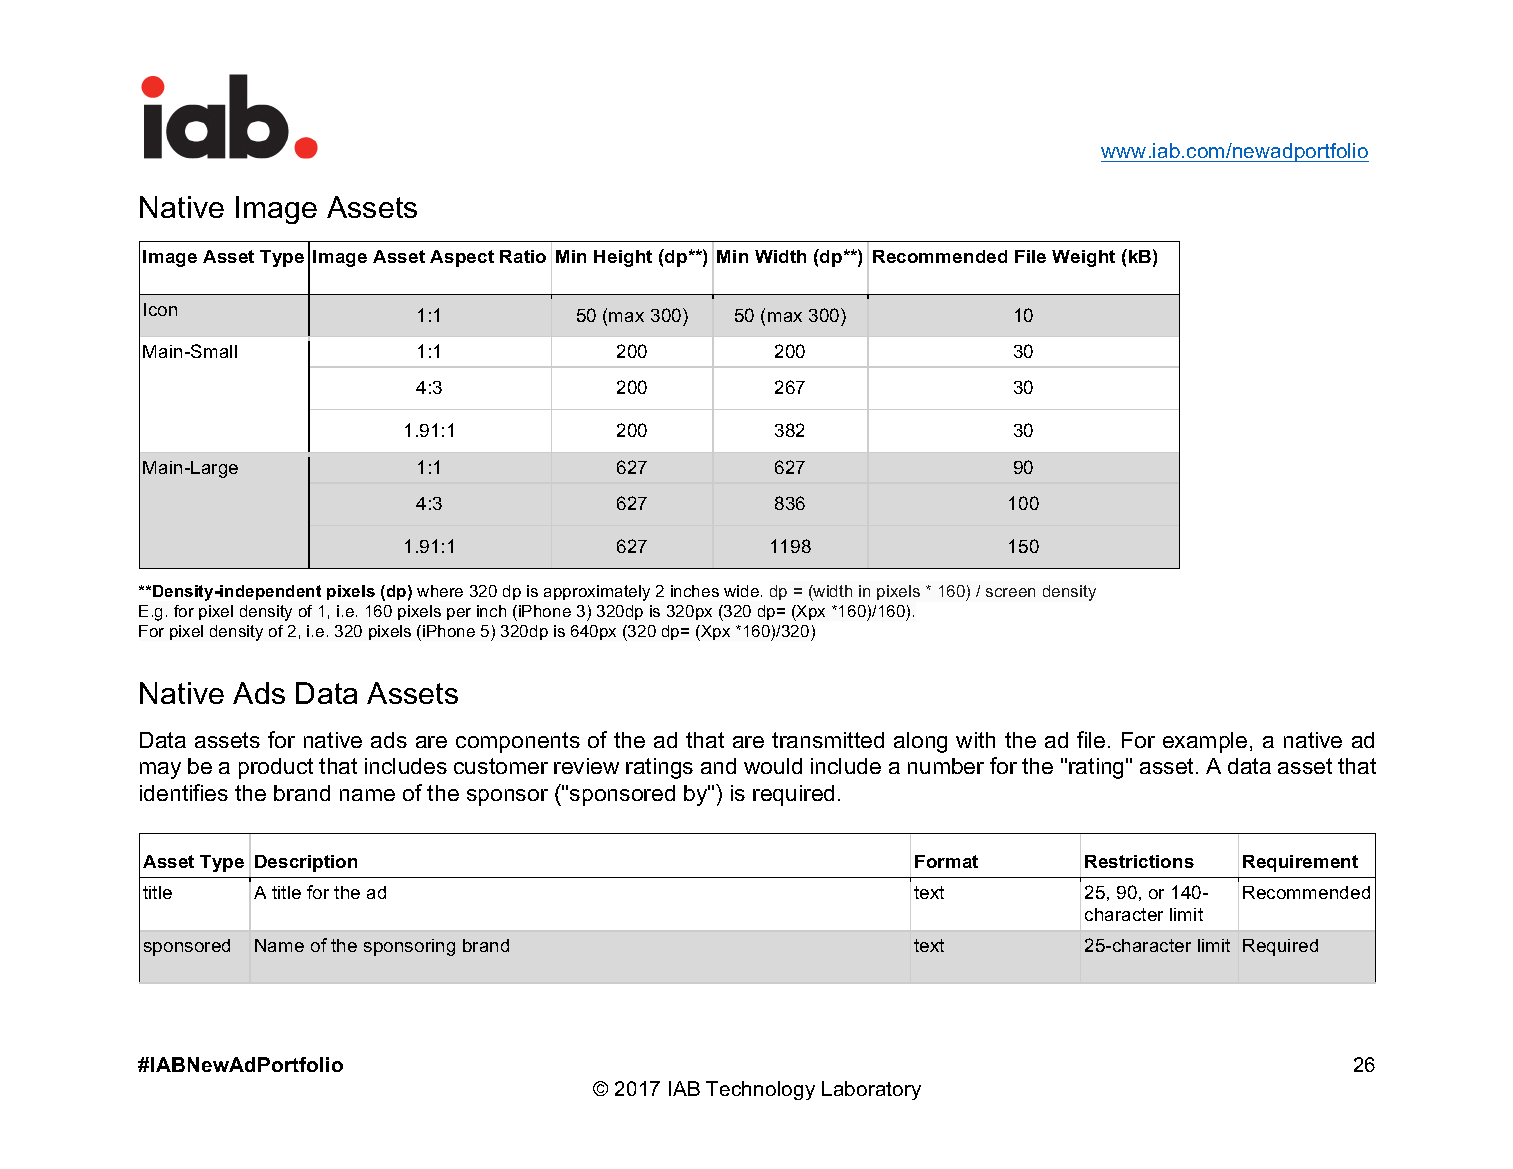 This page has width=1513, height=1169. What do you see at coordinates (276, 768) in the page?
I see `product` at bounding box center [276, 768].
